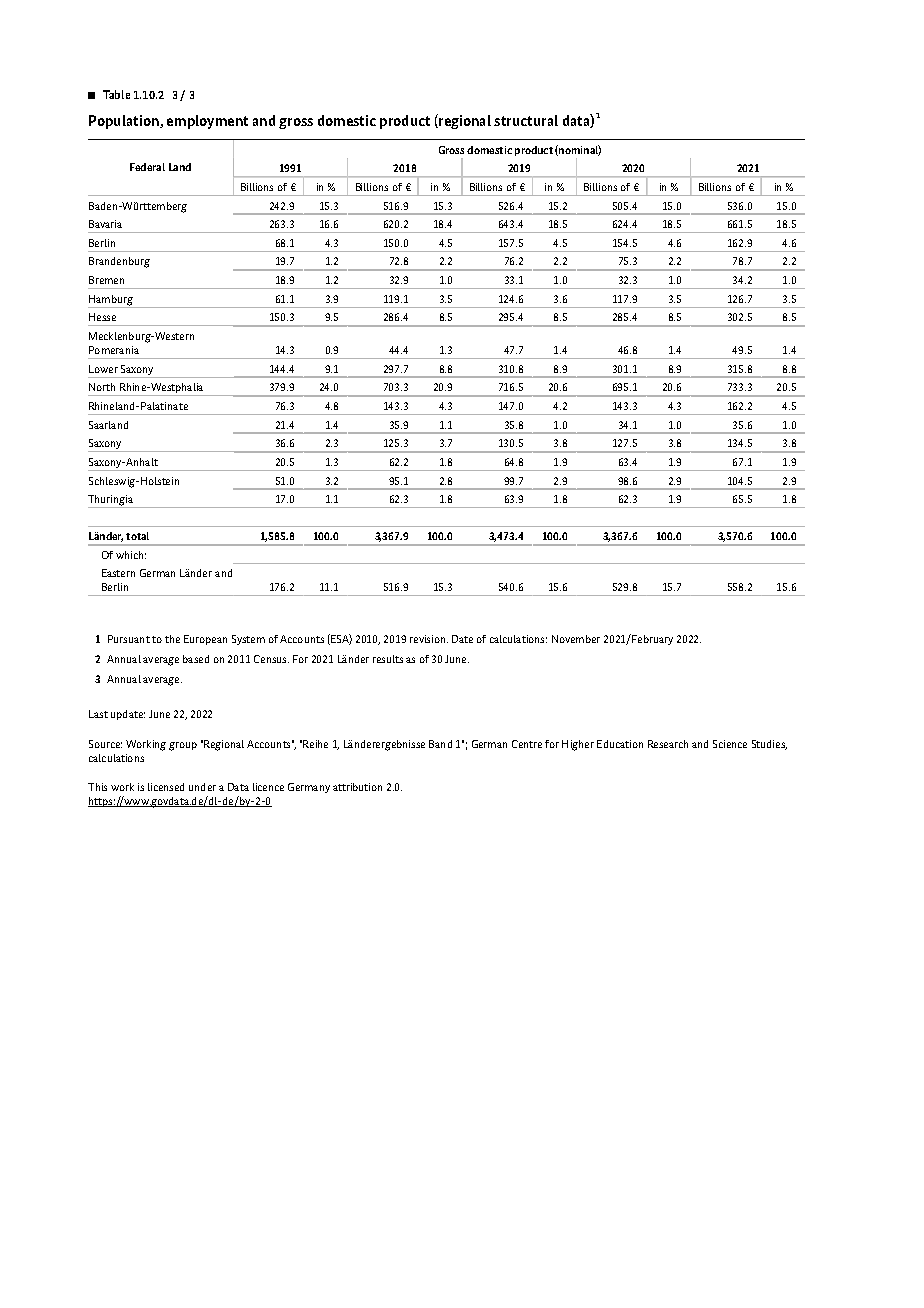 The width and height of the screenshot is (924, 1308). I want to click on Band, so click(440, 744).
